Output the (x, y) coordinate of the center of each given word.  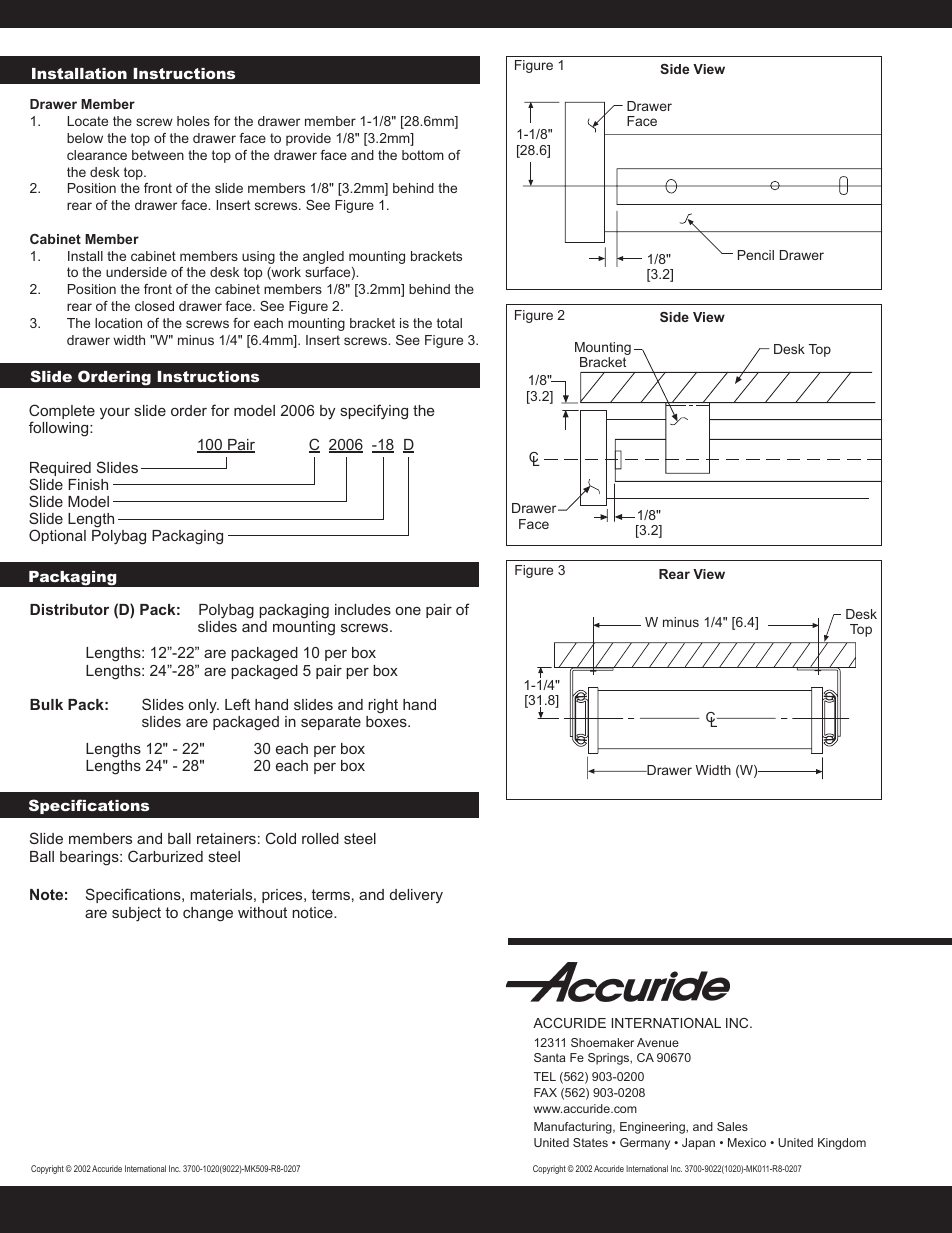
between (158, 155)
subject (136, 914)
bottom (423, 155)
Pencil (756, 255)
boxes (387, 721)
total (449, 323)
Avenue (658, 1042)
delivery (416, 896)
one (408, 611)
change (208, 914)
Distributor (69, 609)
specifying (374, 412)
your (115, 414)
